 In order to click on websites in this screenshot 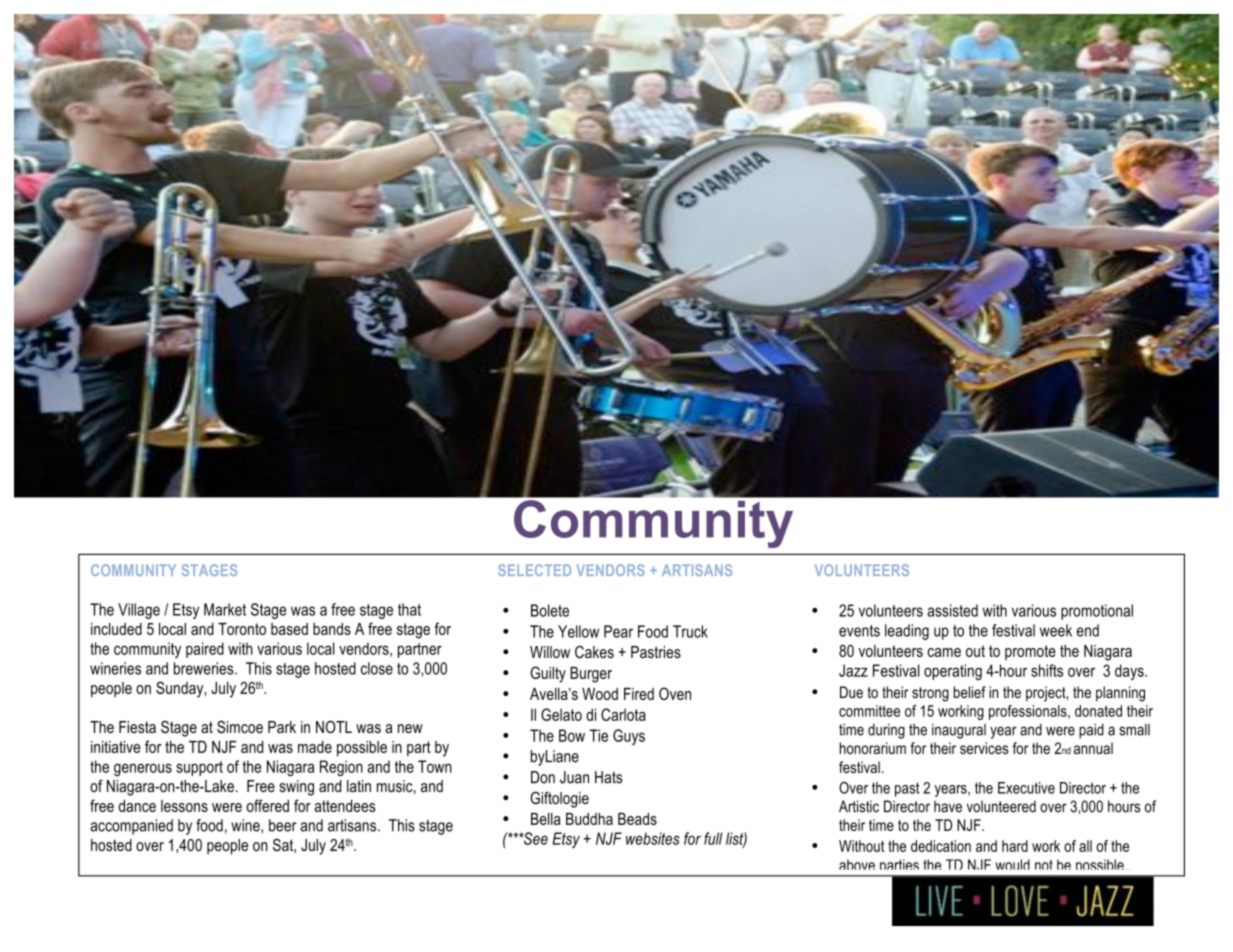, I will do `click(653, 838)`.
